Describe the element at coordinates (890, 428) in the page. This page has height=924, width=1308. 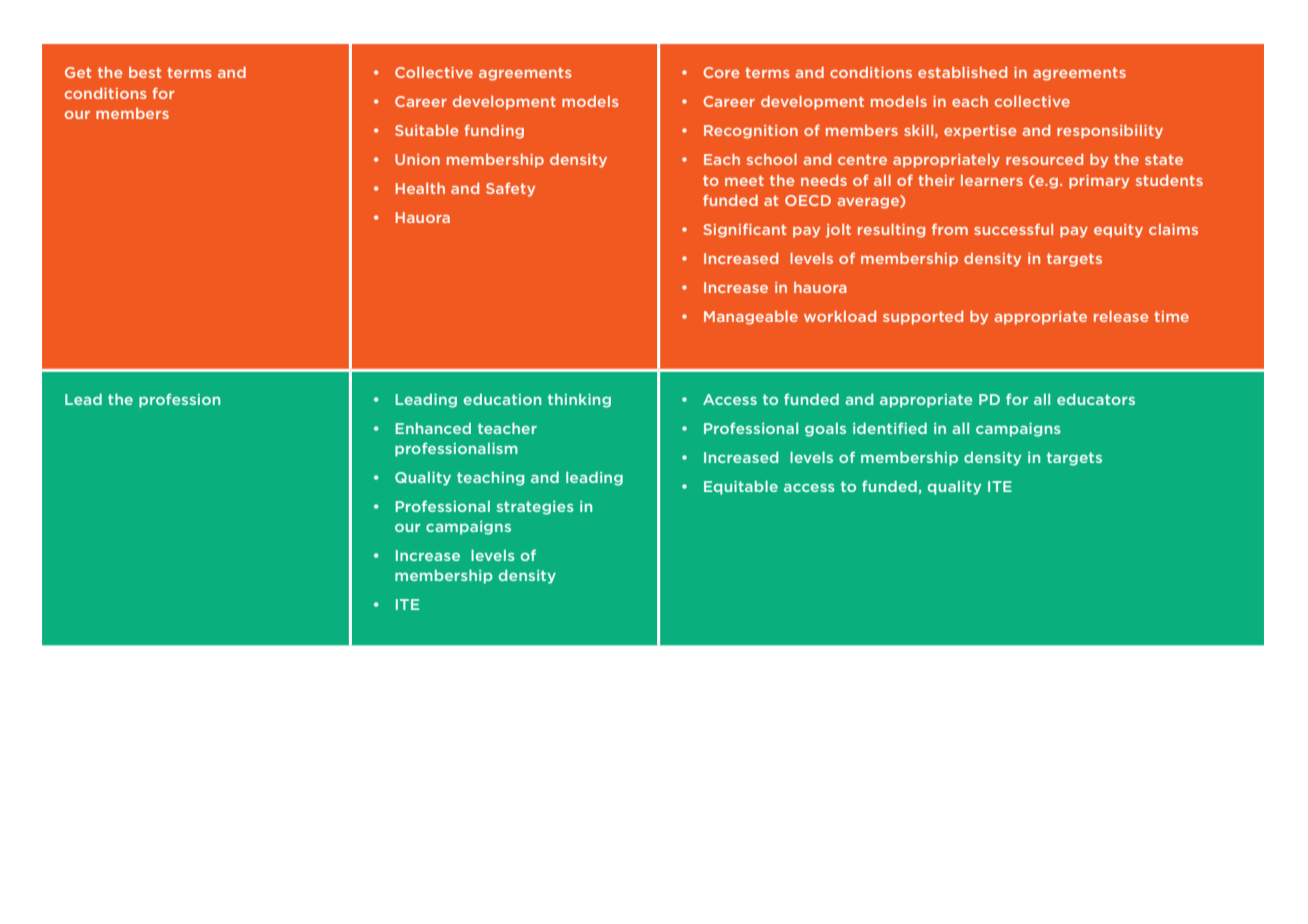
I see `identified` at that location.
